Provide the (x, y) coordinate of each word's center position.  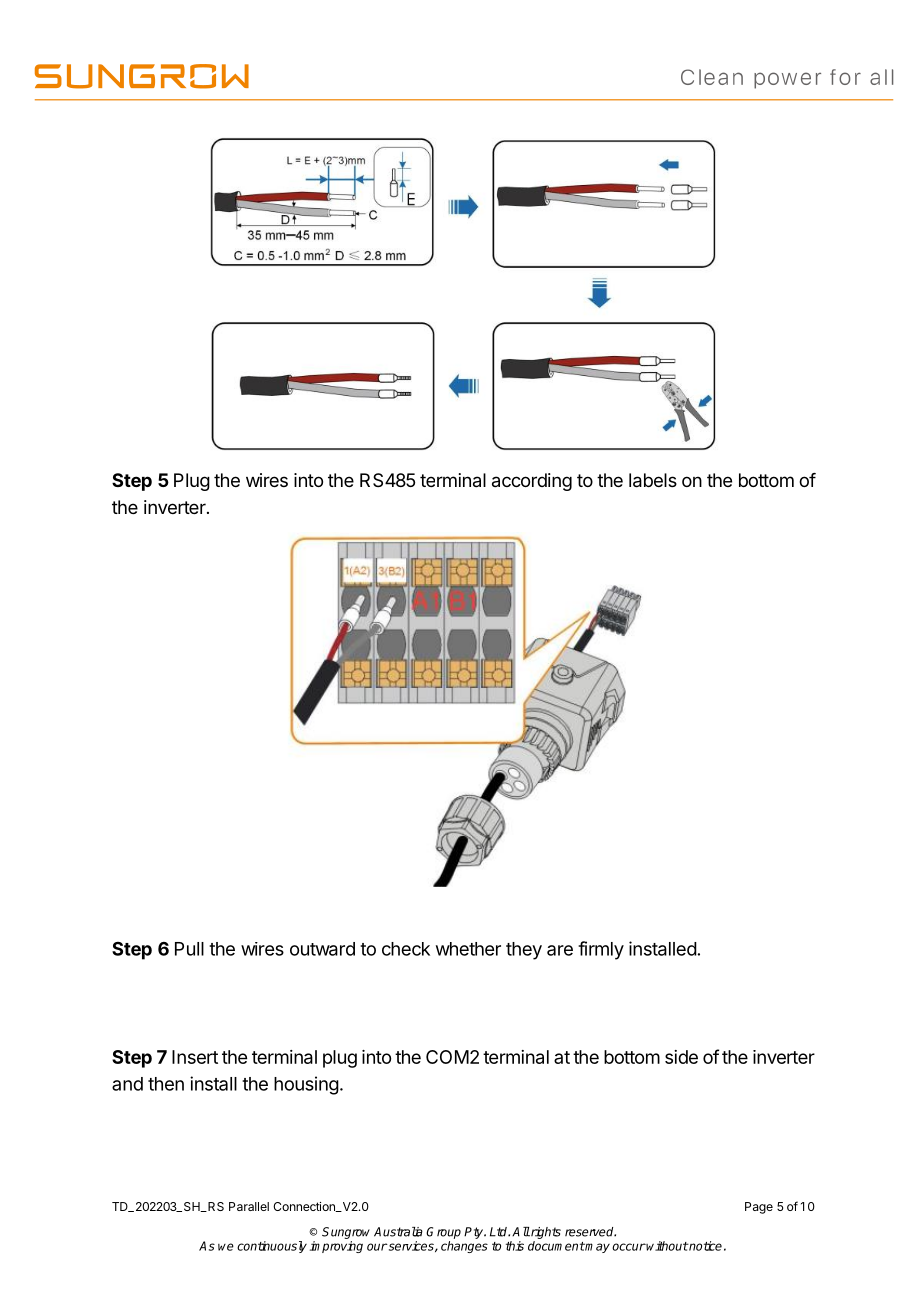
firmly (601, 950)
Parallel (249, 1206)
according (532, 482)
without (666, 1246)
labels (653, 480)
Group (443, 1233)
